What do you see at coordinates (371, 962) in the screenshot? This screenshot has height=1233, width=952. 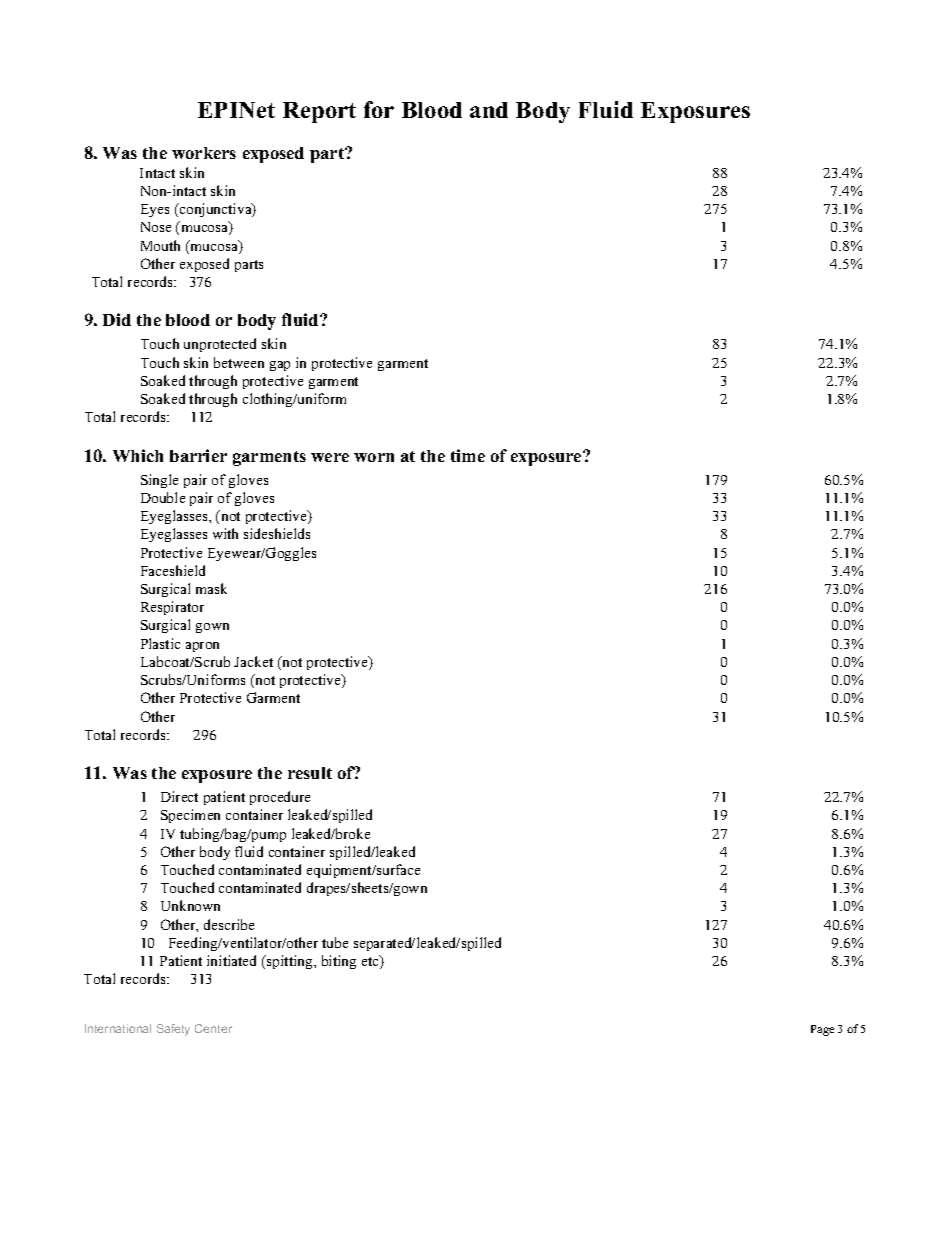 I see `etc` at bounding box center [371, 962].
